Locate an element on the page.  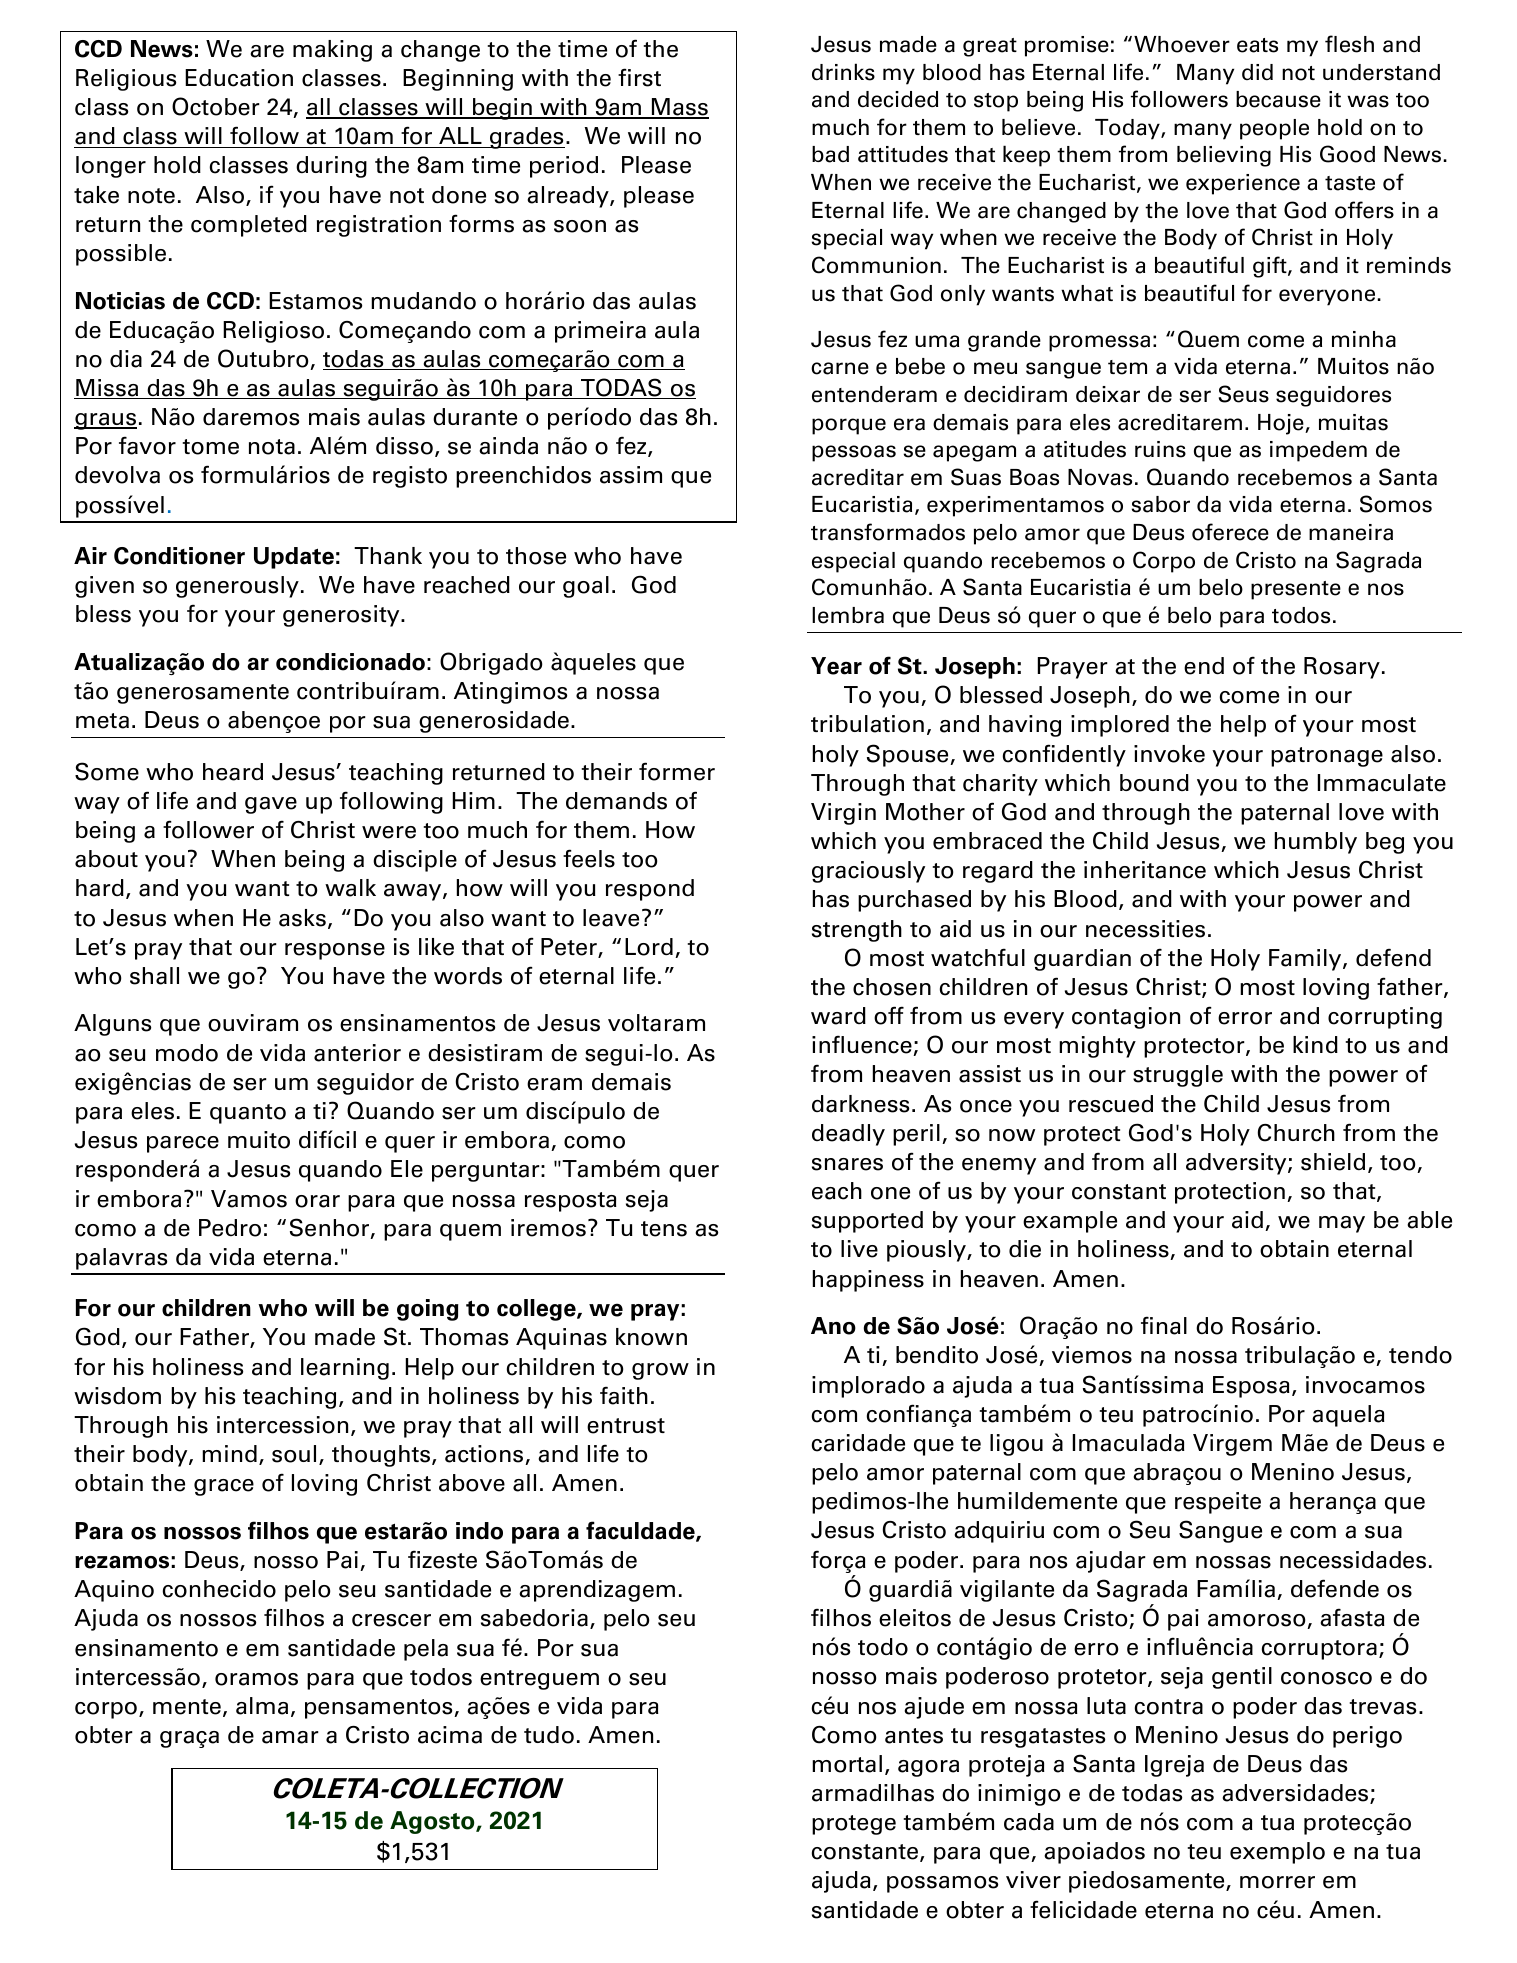
necessities is located at coordinates (1145, 929).
